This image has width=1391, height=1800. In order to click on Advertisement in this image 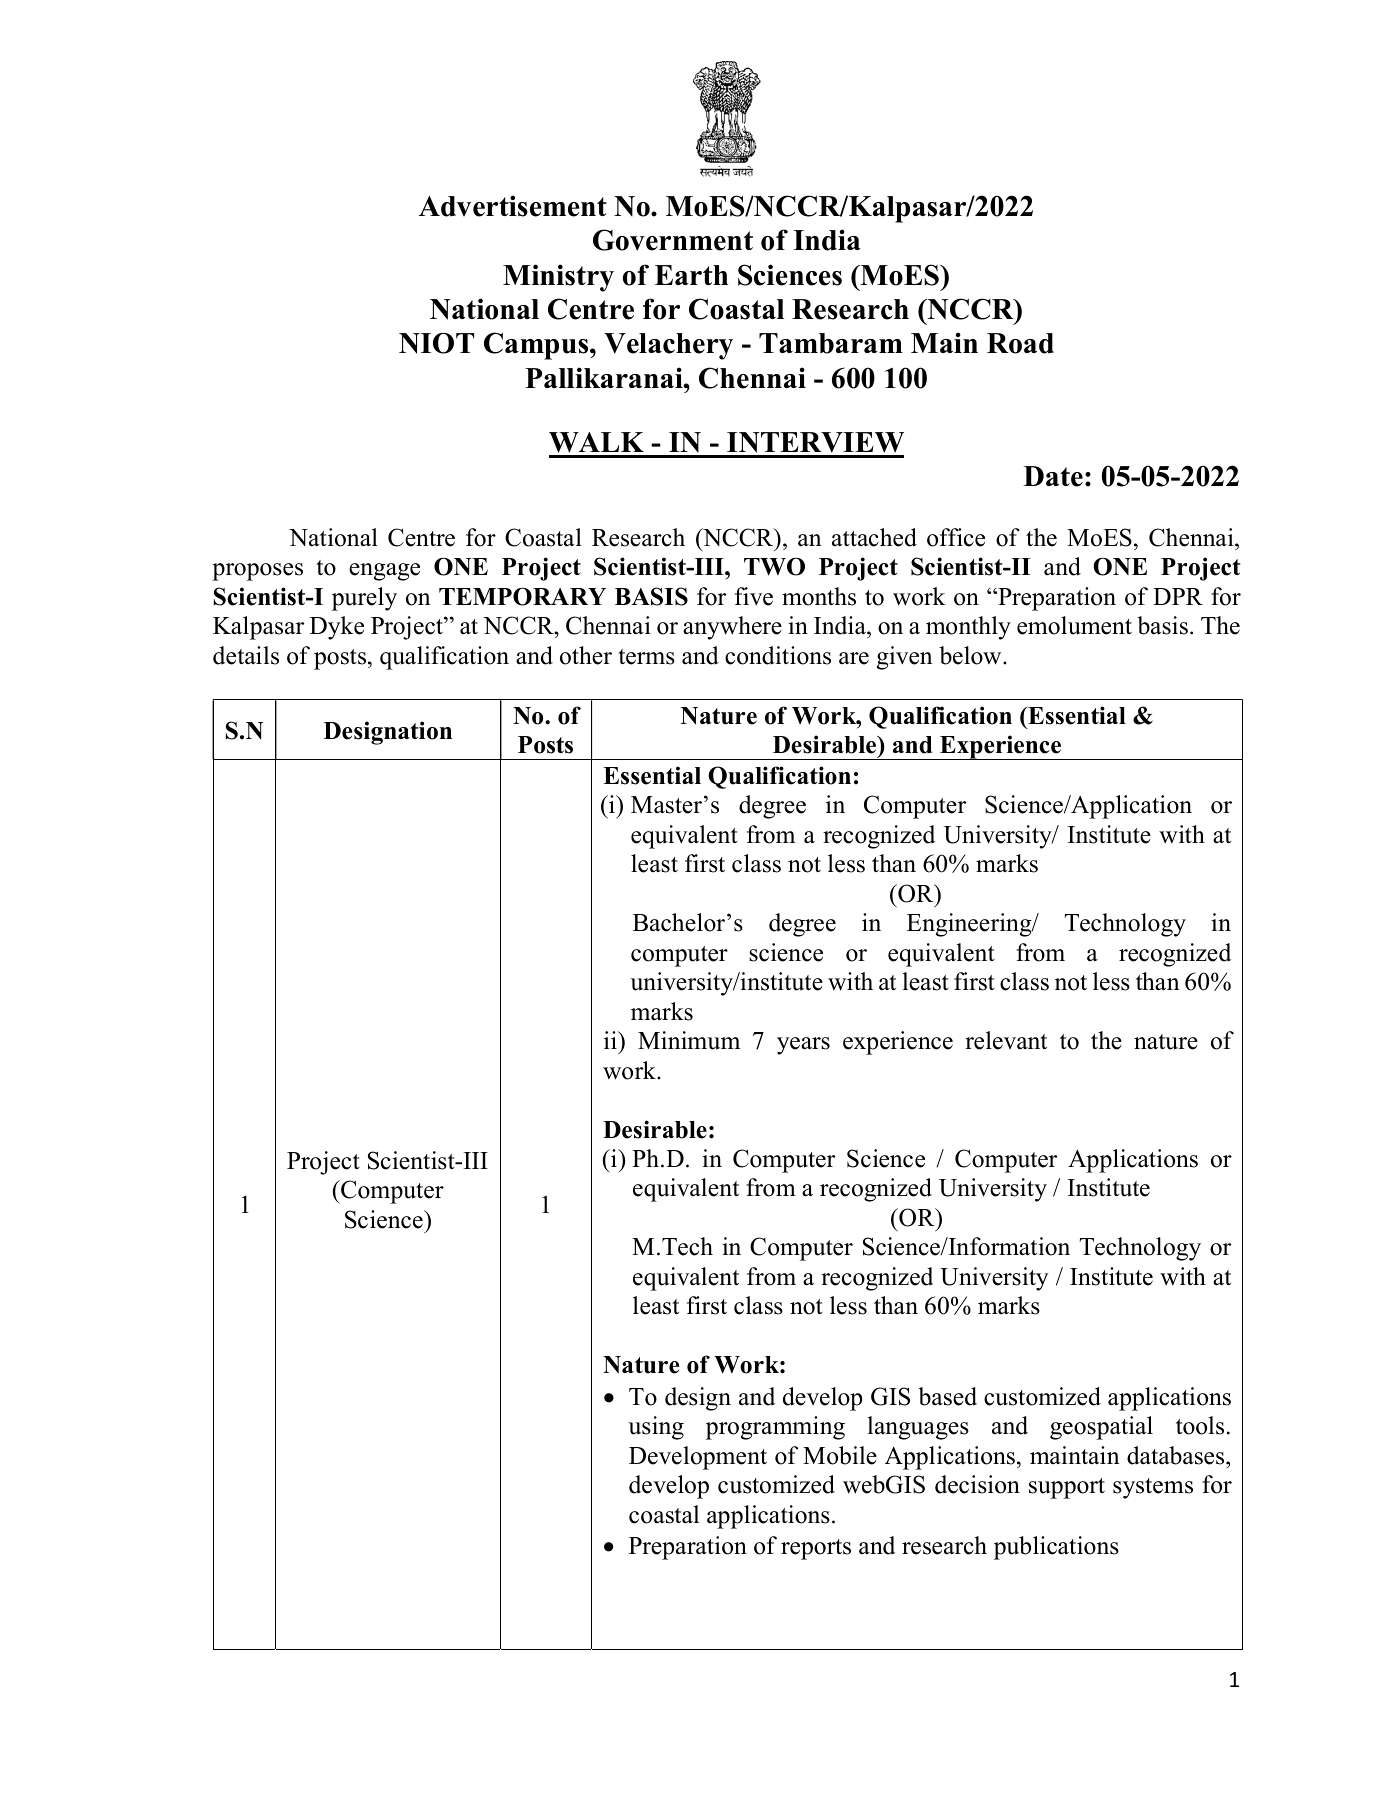, I will do `click(513, 206)`.
